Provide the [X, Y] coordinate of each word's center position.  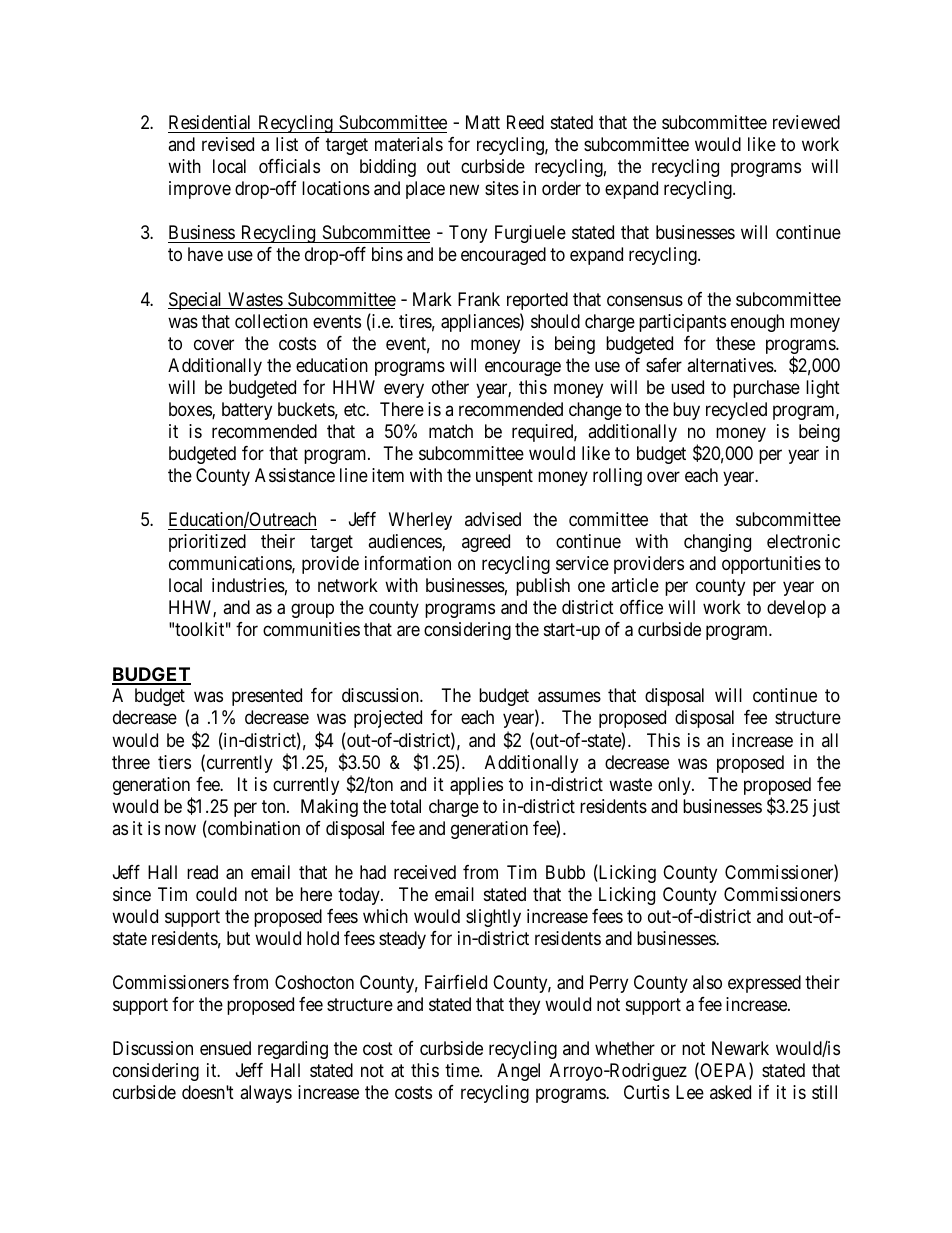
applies [476, 786]
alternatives [731, 365]
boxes [191, 410]
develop [796, 609]
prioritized [207, 543]
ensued [225, 1048]
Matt [483, 122]
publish [543, 587]
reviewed [806, 122]
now [180, 829]
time [463, 1070]
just [826, 808]
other [450, 387]
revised [228, 144]
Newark [740, 1048]
